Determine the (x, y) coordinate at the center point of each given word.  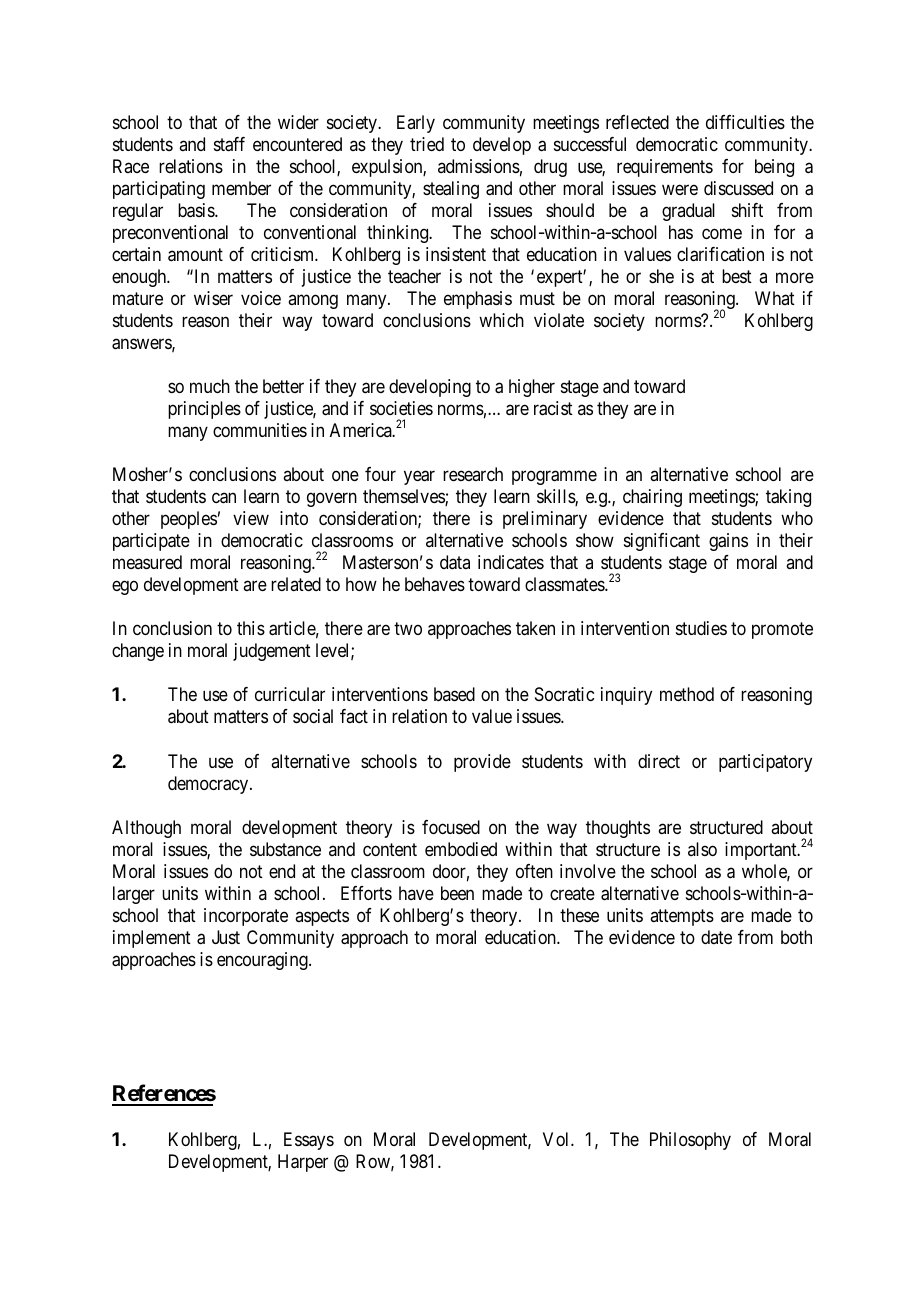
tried (427, 144)
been (457, 893)
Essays (309, 1141)
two (408, 628)
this (251, 628)
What (775, 298)
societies (401, 408)
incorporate (246, 917)
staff (229, 144)
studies (701, 628)
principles (204, 410)
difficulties (745, 122)
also (702, 849)
